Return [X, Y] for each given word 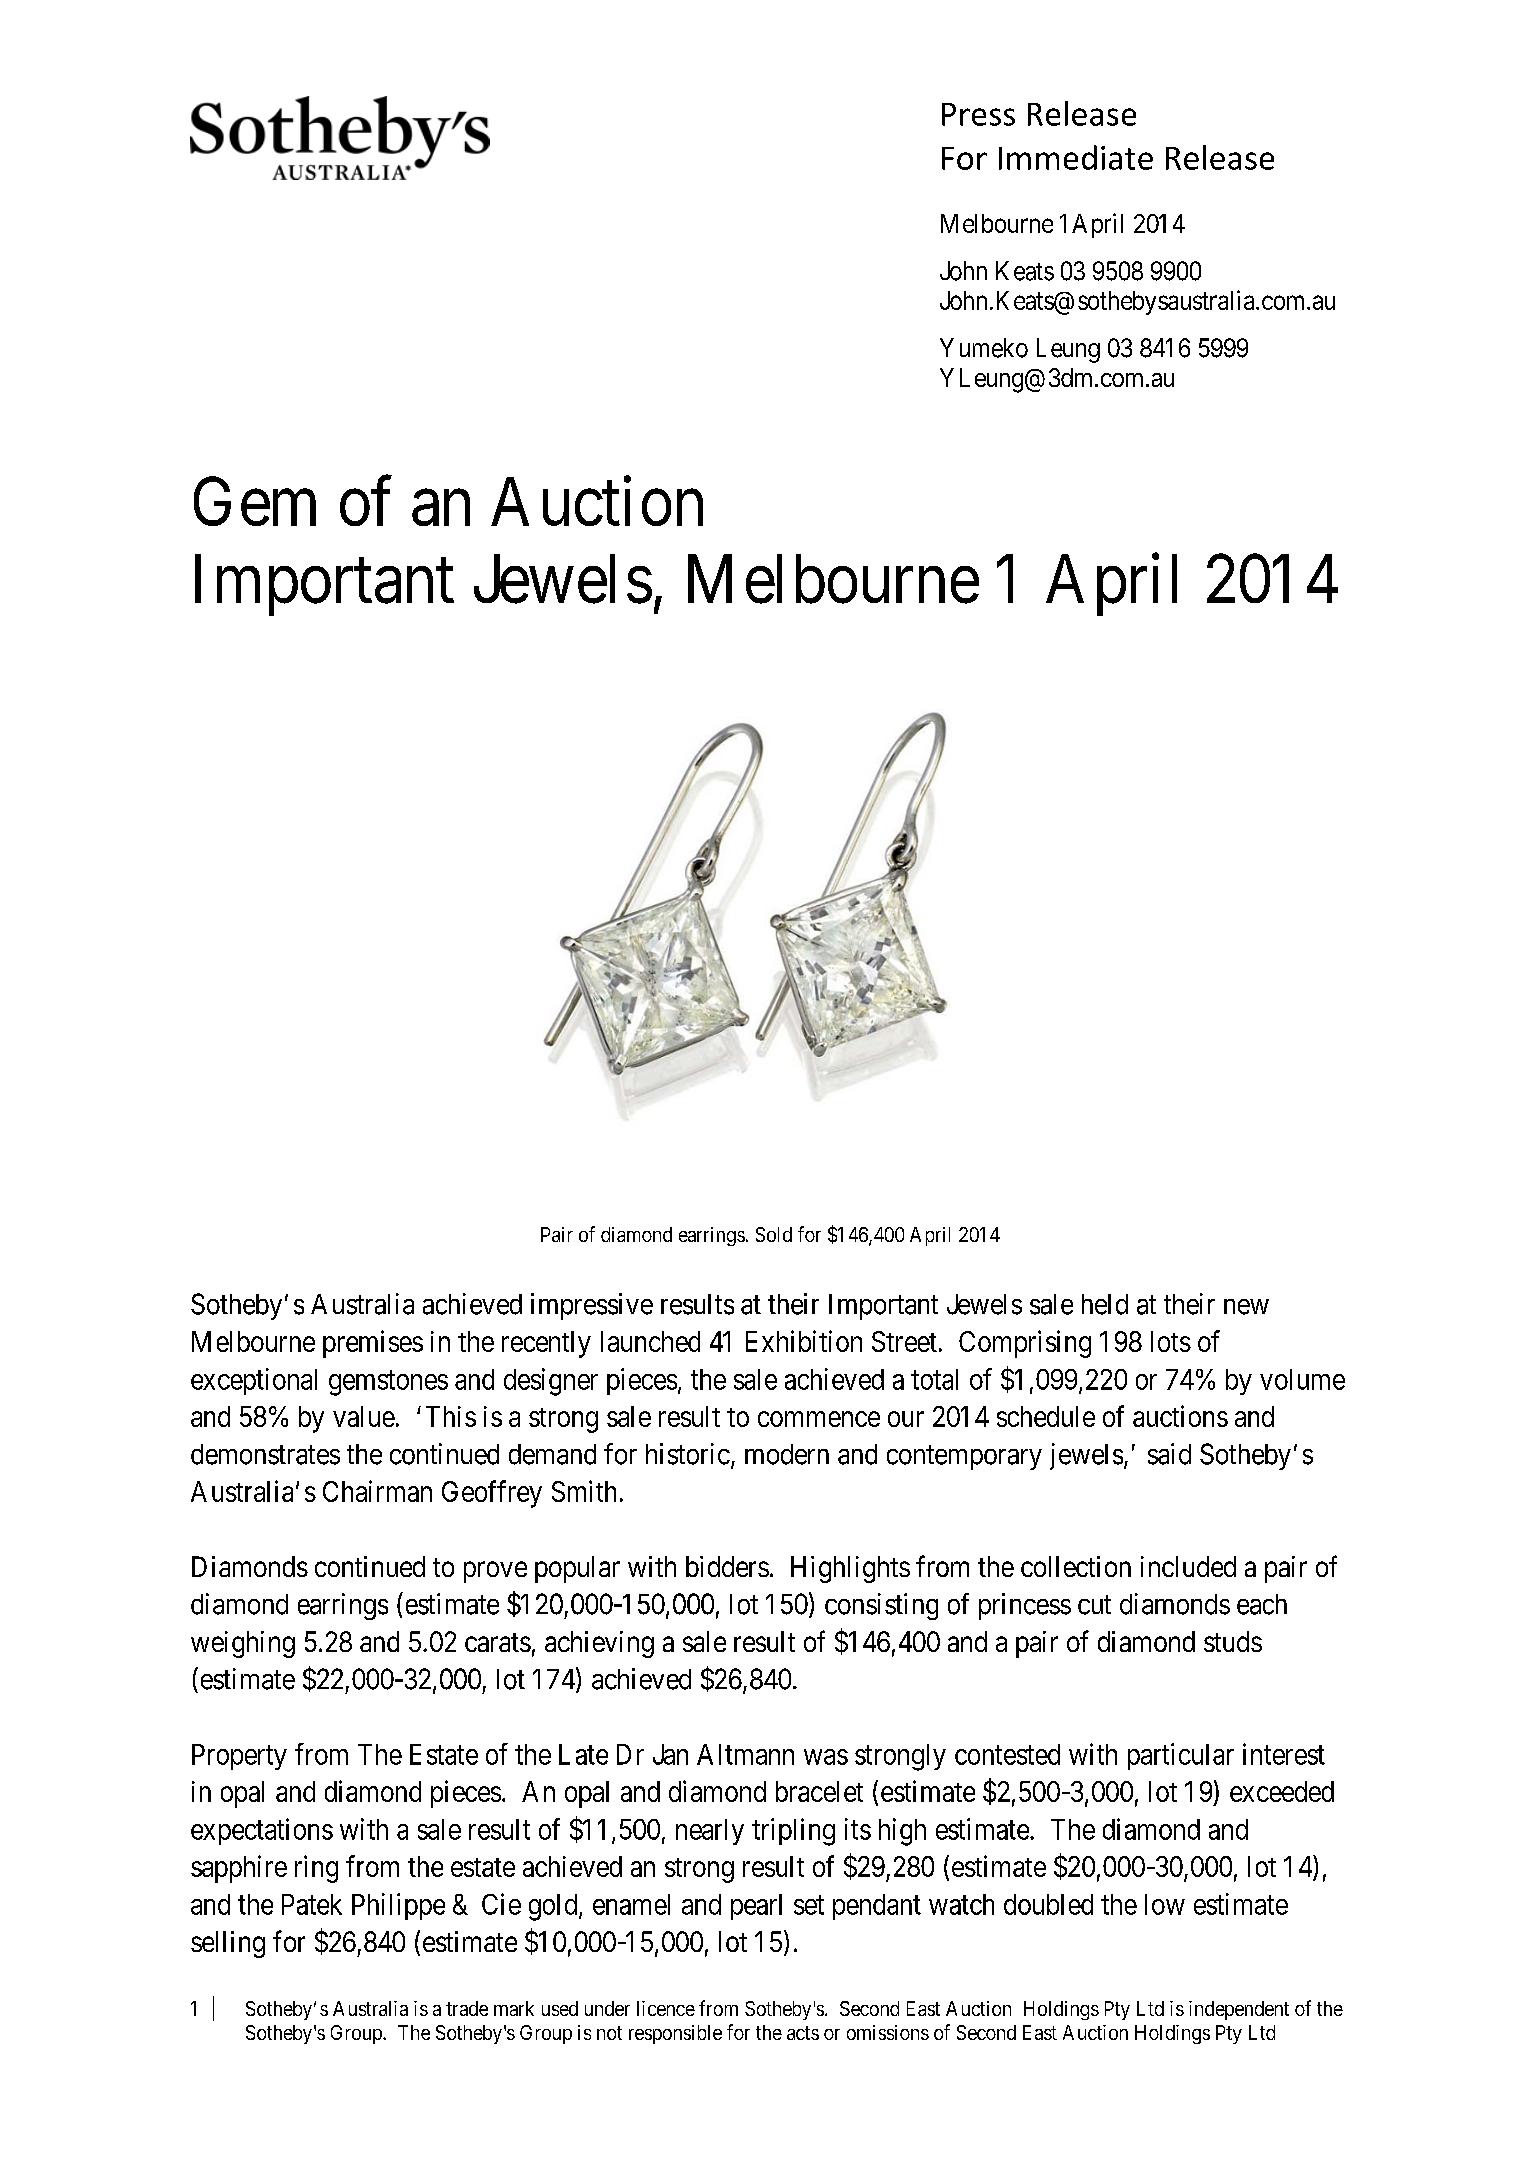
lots [1171, 1341]
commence [819, 1419]
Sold [774, 1234]
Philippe [398, 1906]
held [1105, 1304]
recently [546, 1344]
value [364, 1416]
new [1246, 1307]
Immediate [1076, 157]
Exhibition [804, 1341]
